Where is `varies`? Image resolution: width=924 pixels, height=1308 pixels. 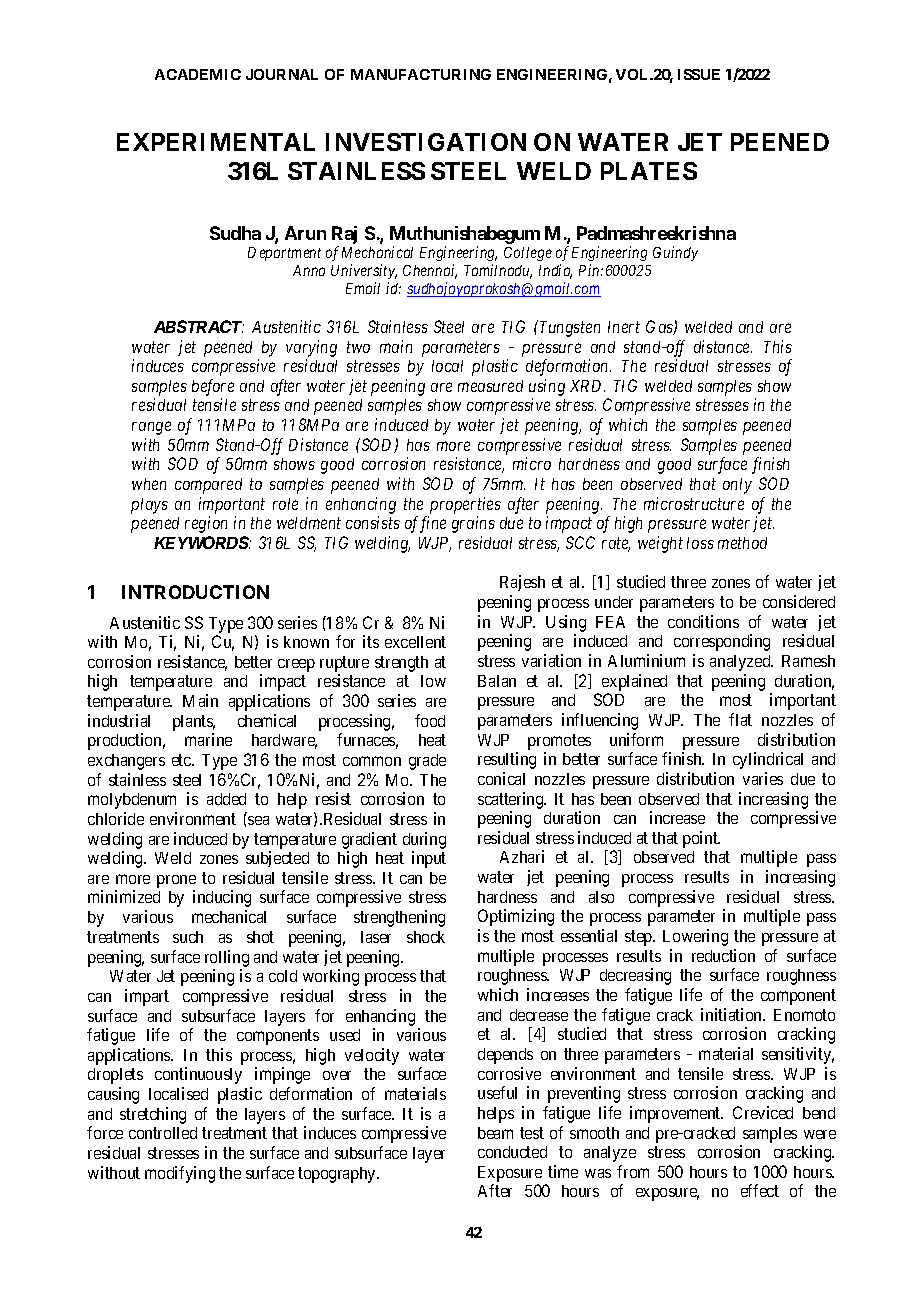
varies is located at coordinates (763, 778).
